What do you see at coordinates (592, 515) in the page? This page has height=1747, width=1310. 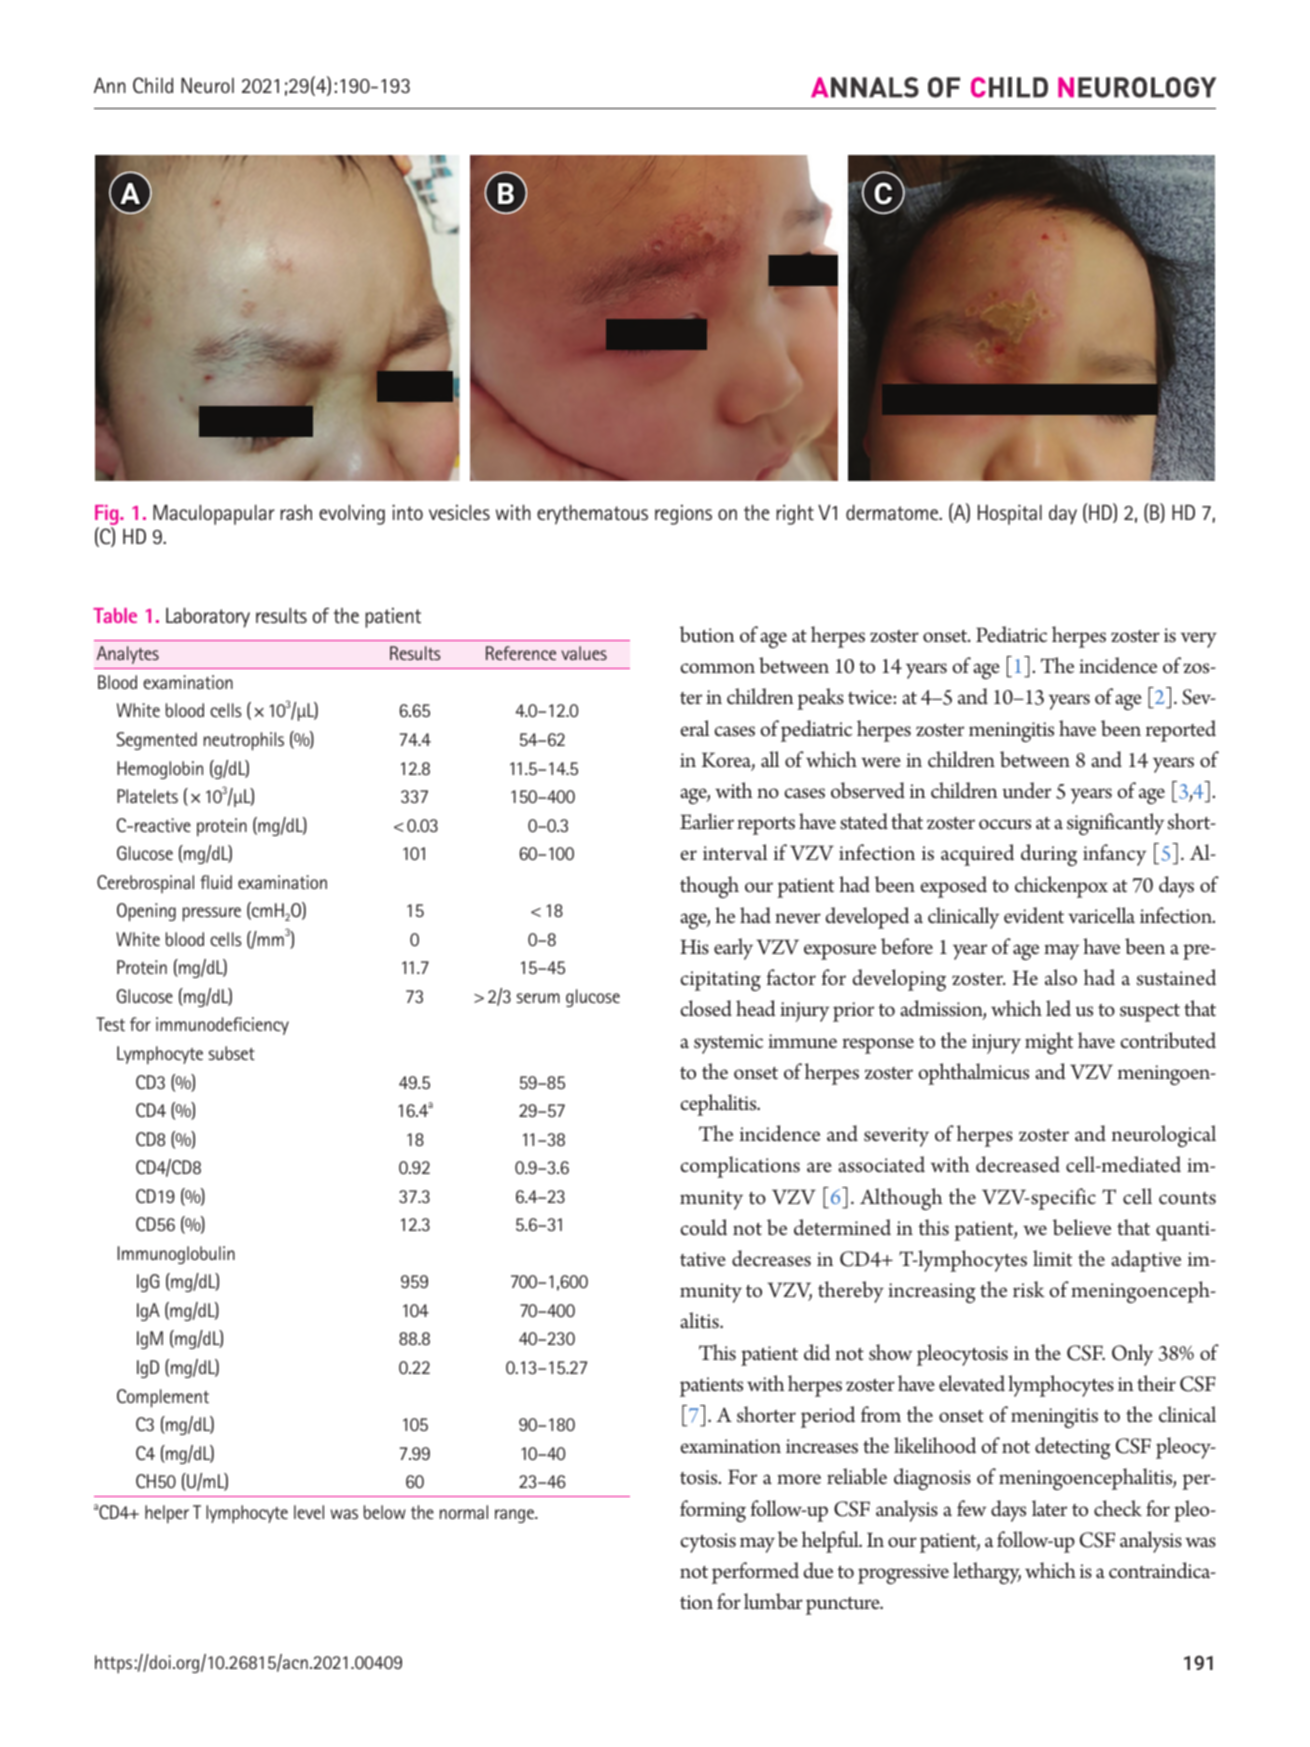 I see `erythematous` at bounding box center [592, 515].
